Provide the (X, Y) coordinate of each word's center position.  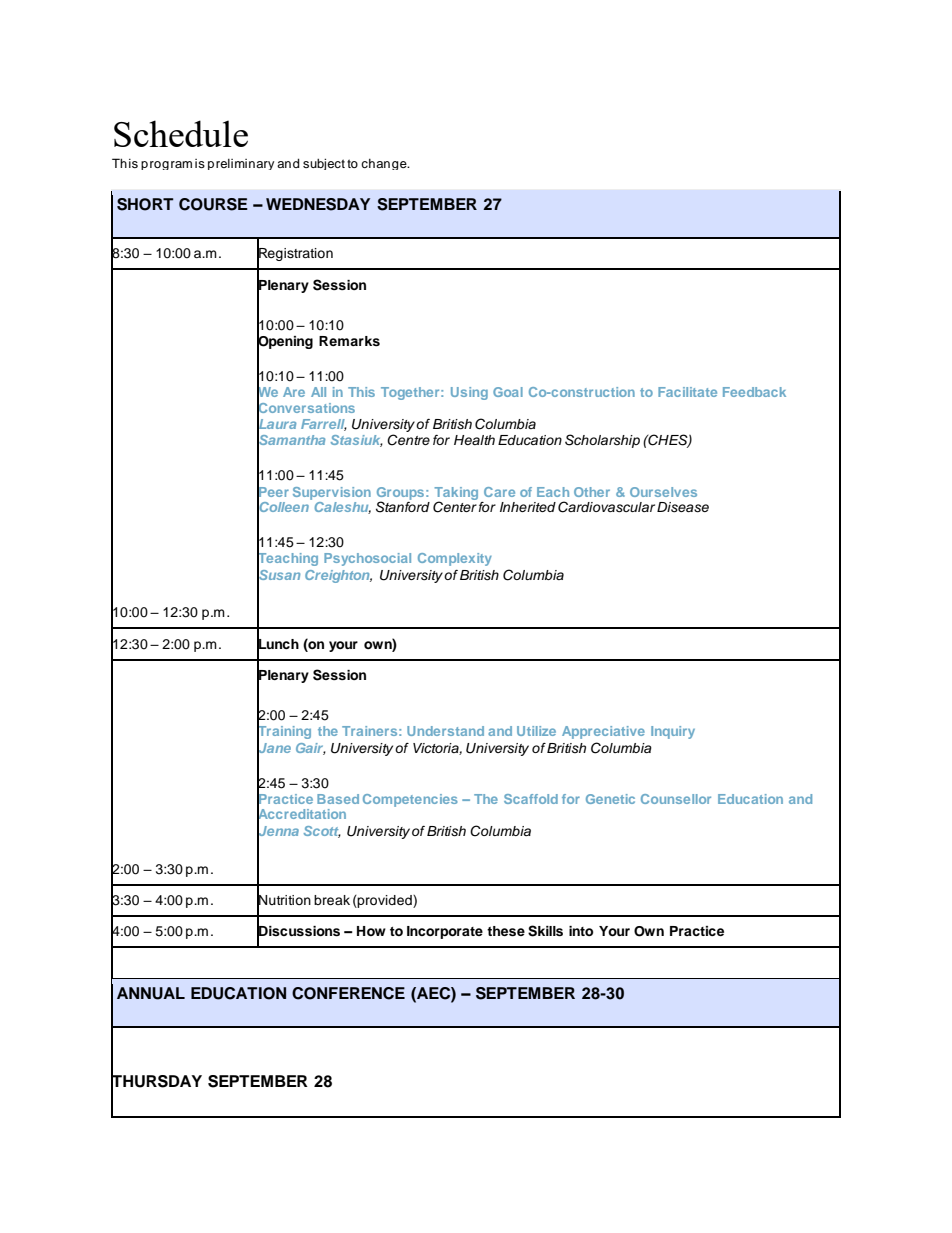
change (385, 164)
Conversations (306, 407)
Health (474, 440)
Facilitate (687, 392)
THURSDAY (156, 1081)
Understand (445, 731)
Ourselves (663, 492)
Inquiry (673, 732)
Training (284, 733)
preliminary (241, 164)
